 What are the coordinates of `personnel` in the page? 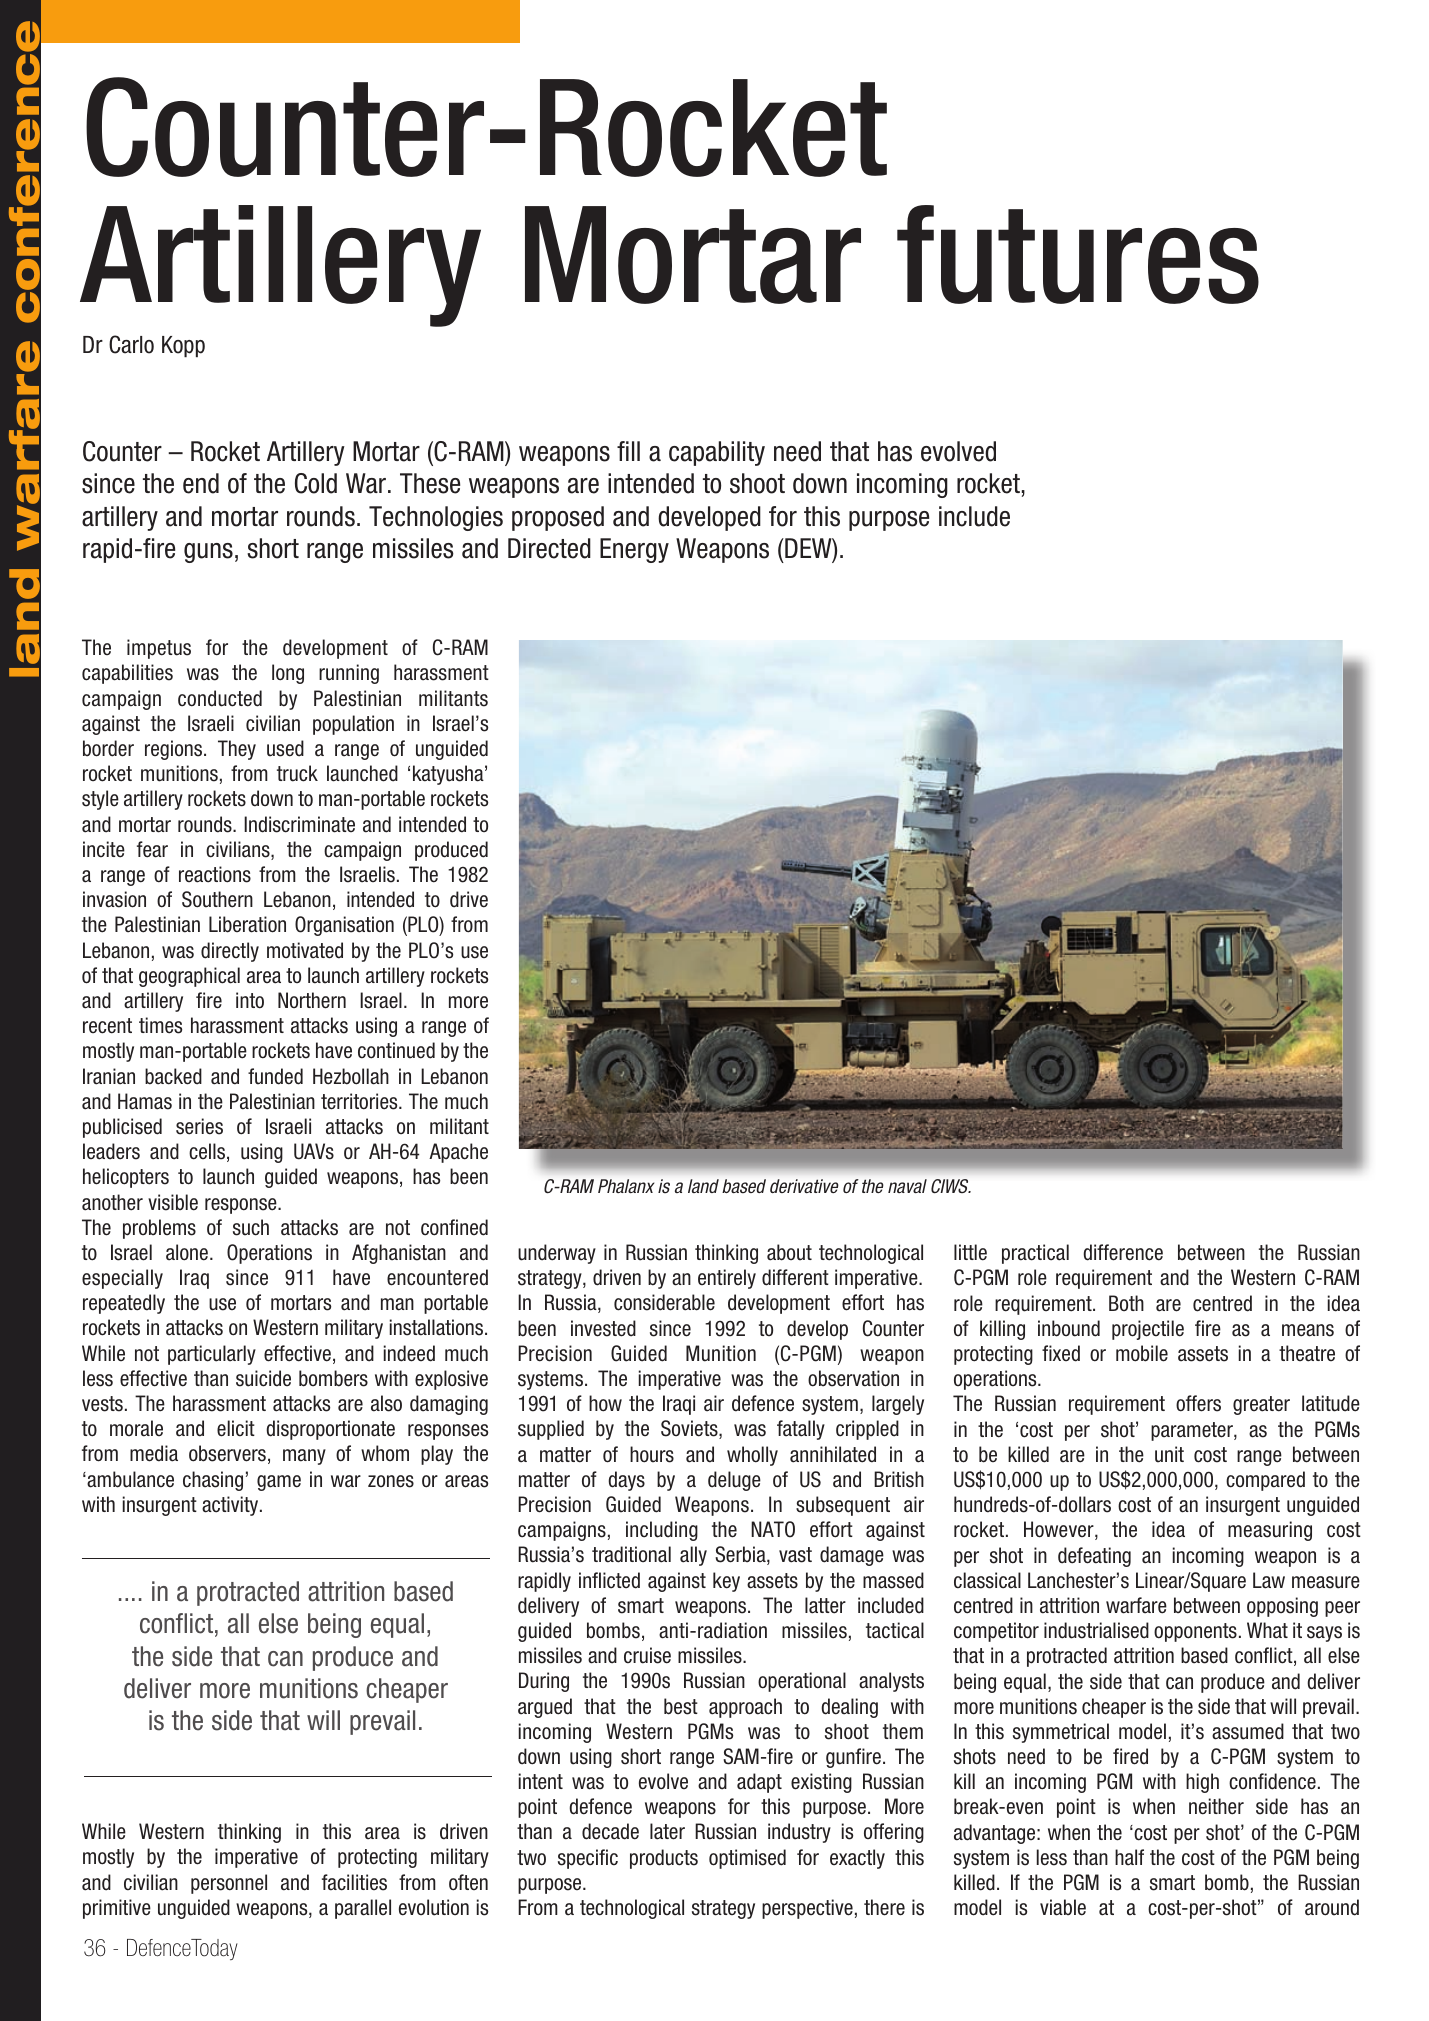 It's located at (229, 1884).
